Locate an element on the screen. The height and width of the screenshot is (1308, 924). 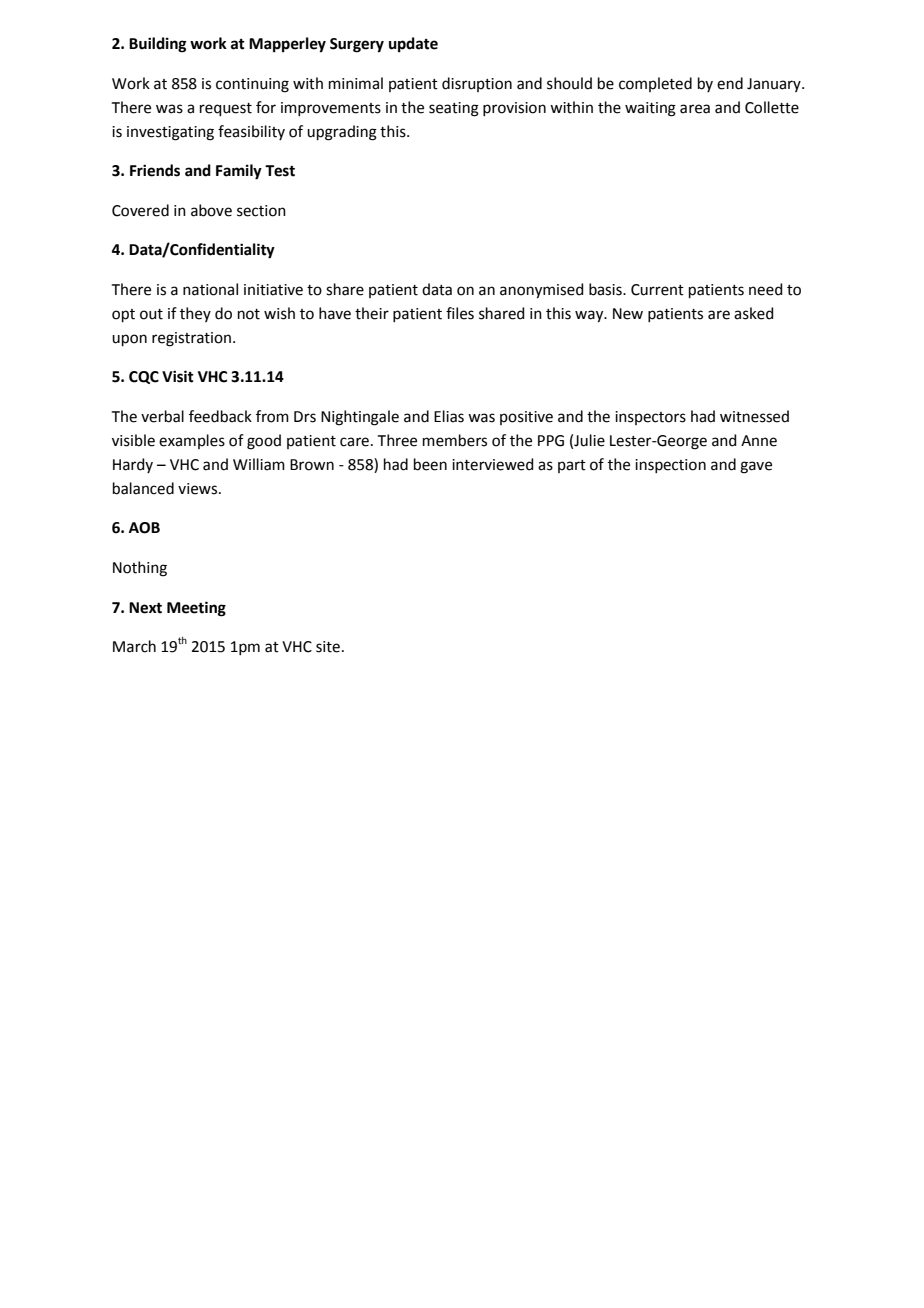
site is located at coordinates (328, 647).
